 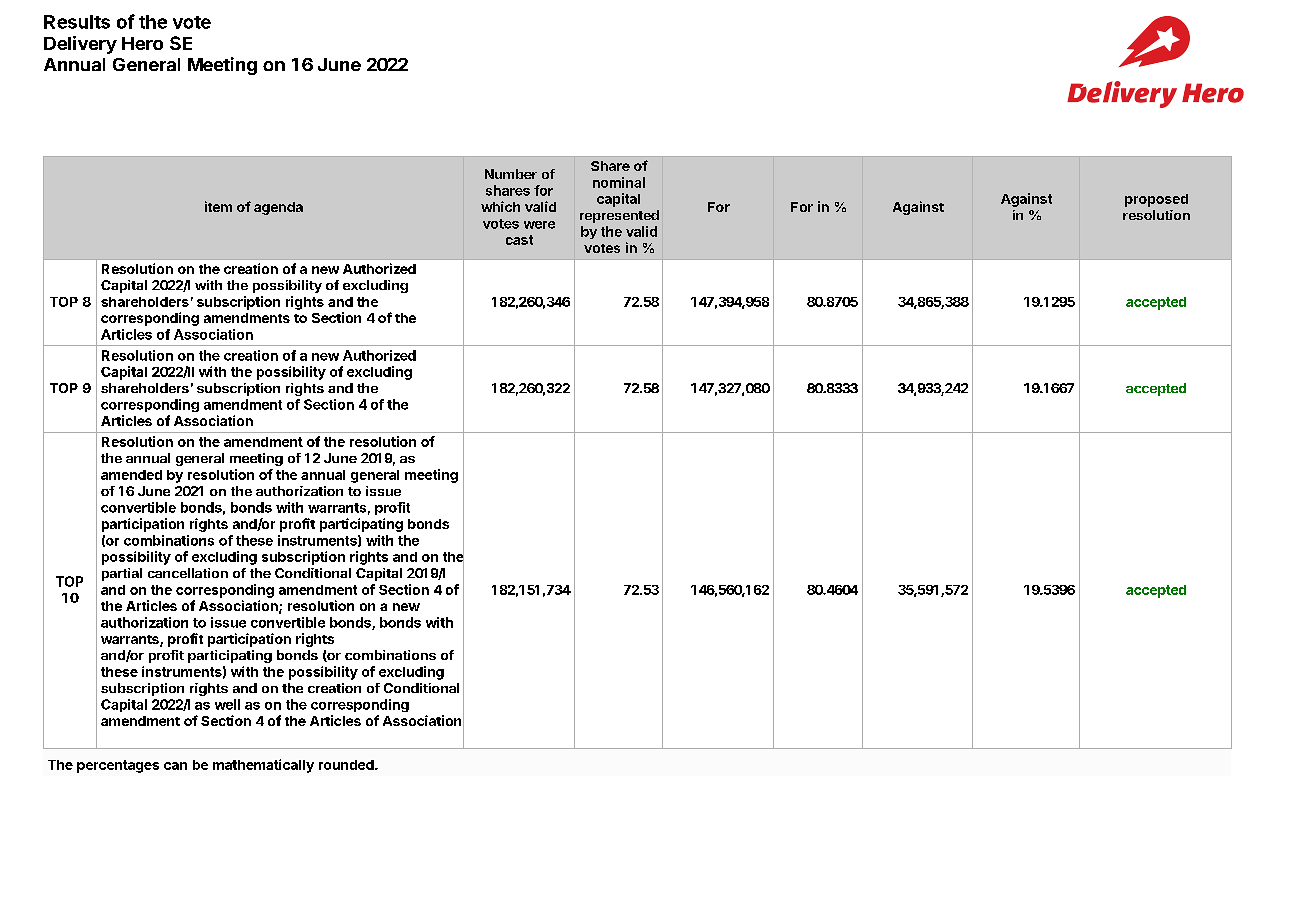 I want to click on represented, so click(x=619, y=216).
